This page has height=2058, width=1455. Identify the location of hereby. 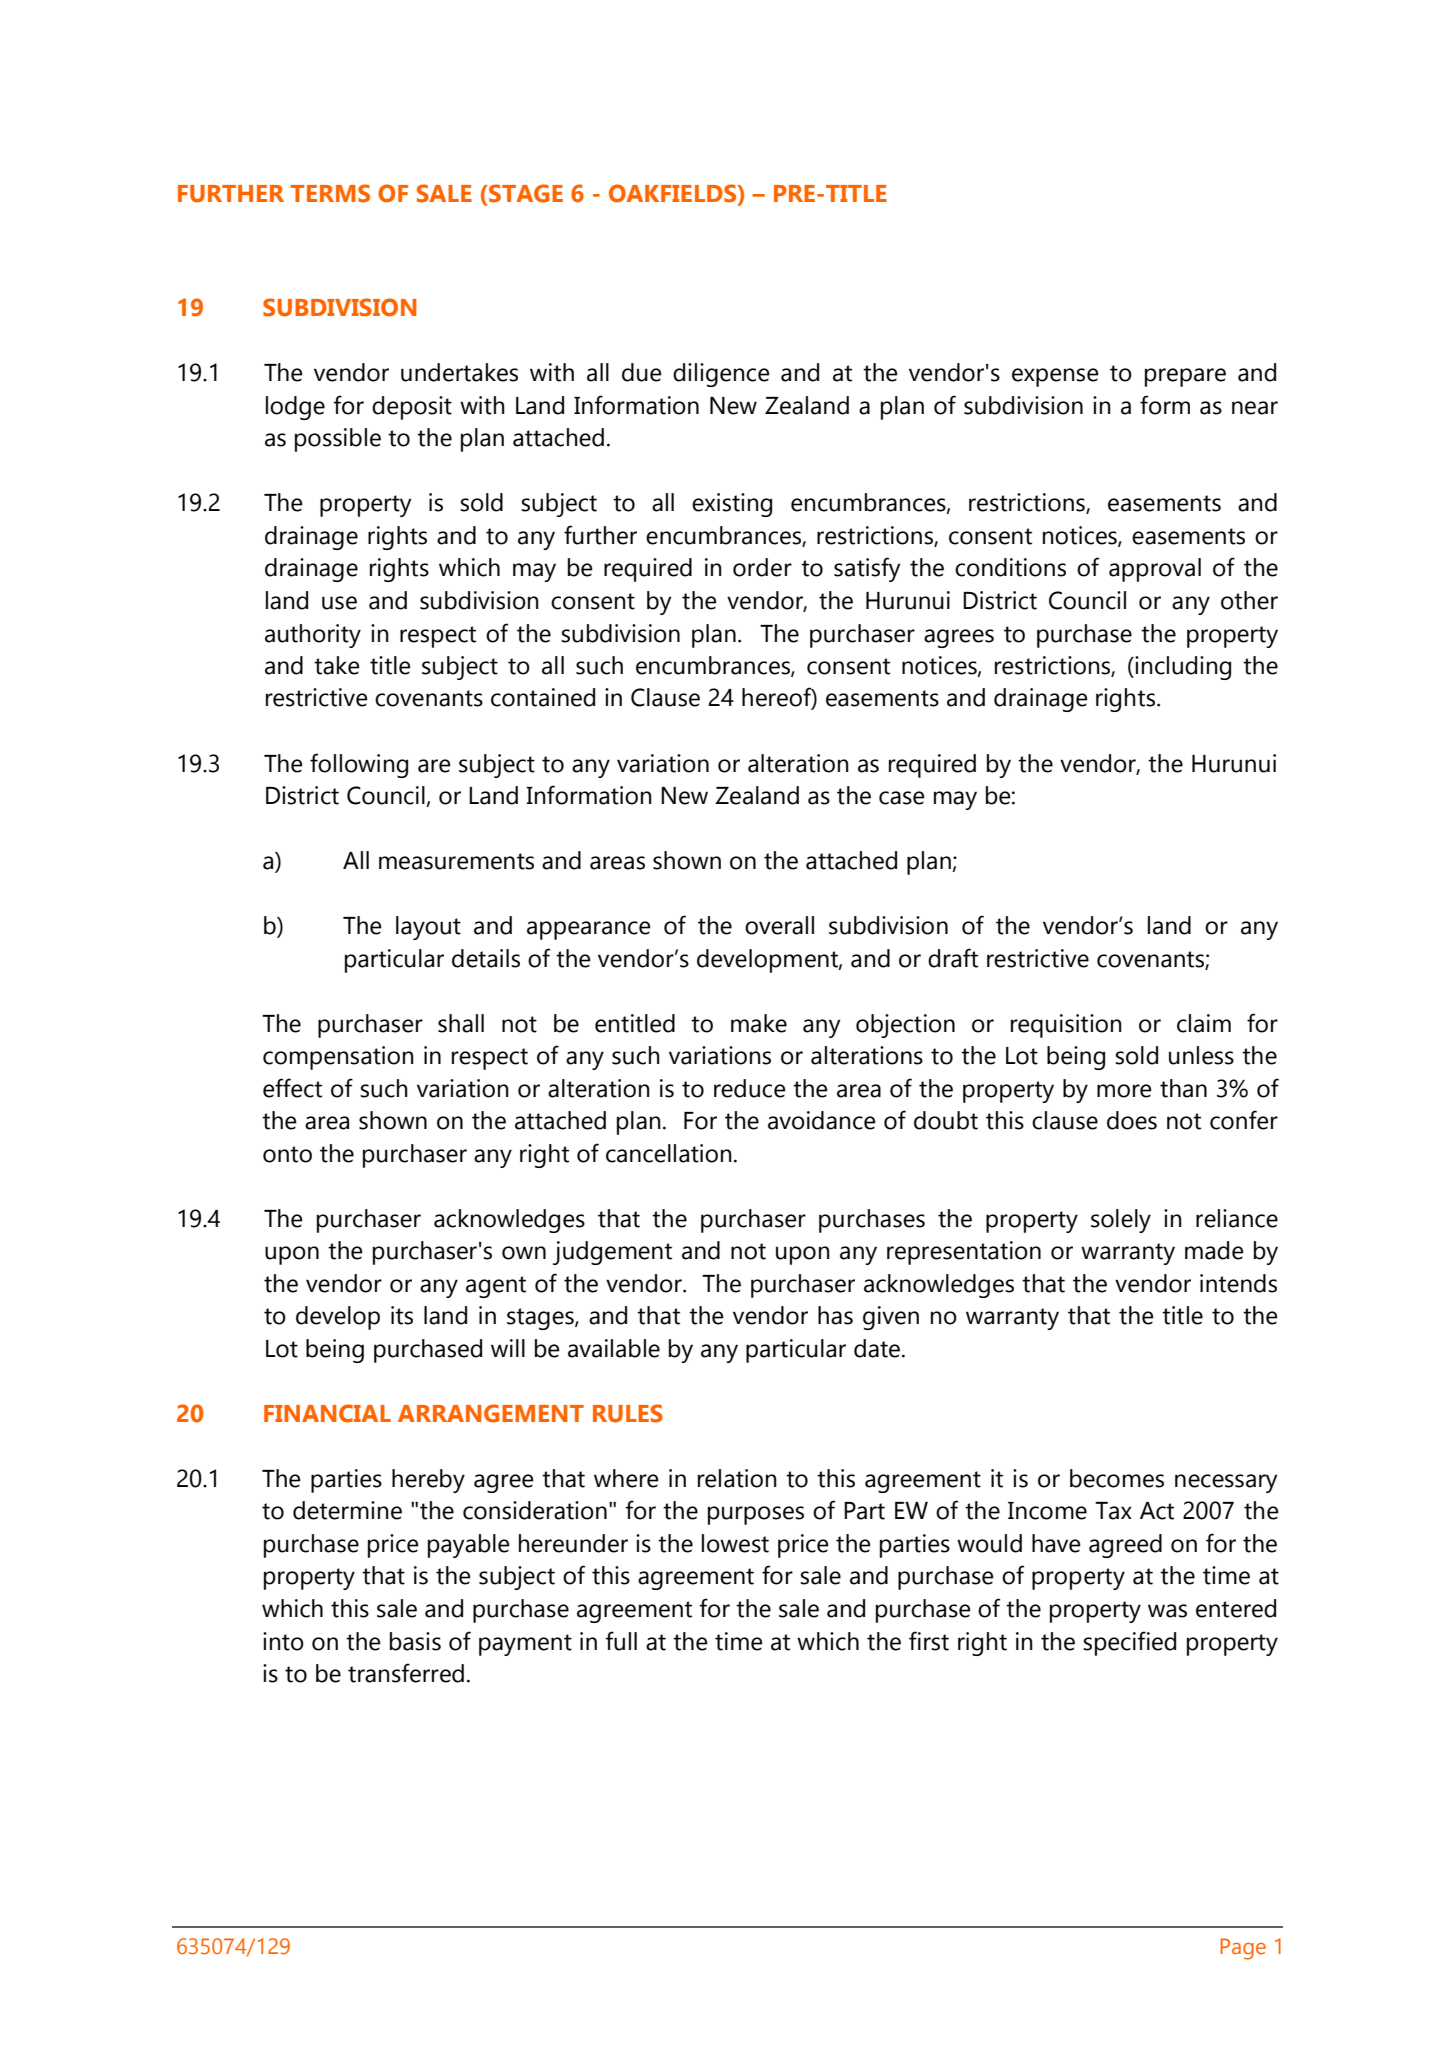
(428, 1481).
